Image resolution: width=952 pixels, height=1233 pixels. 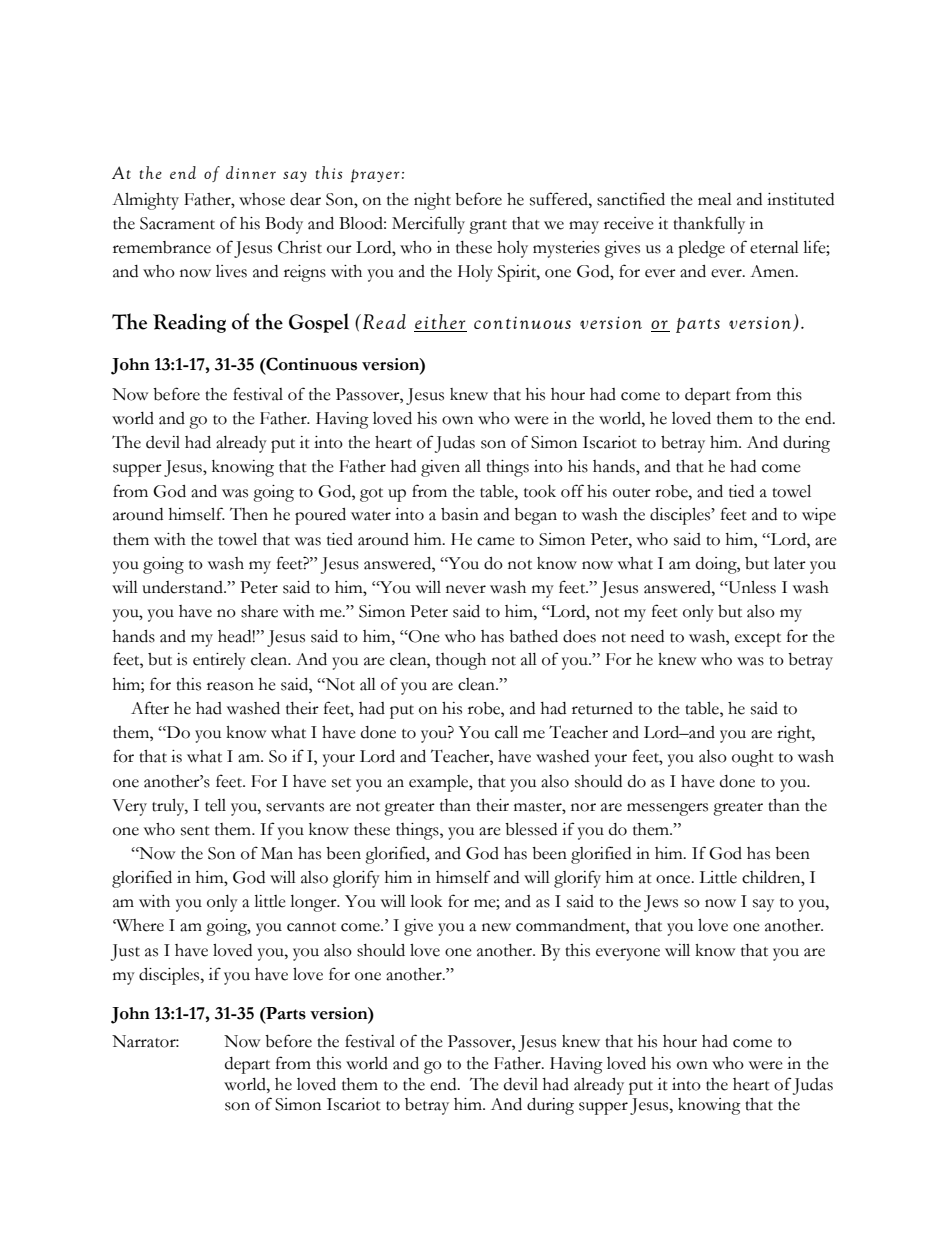 What do you see at coordinates (506, 732) in the page?
I see `call` at bounding box center [506, 732].
